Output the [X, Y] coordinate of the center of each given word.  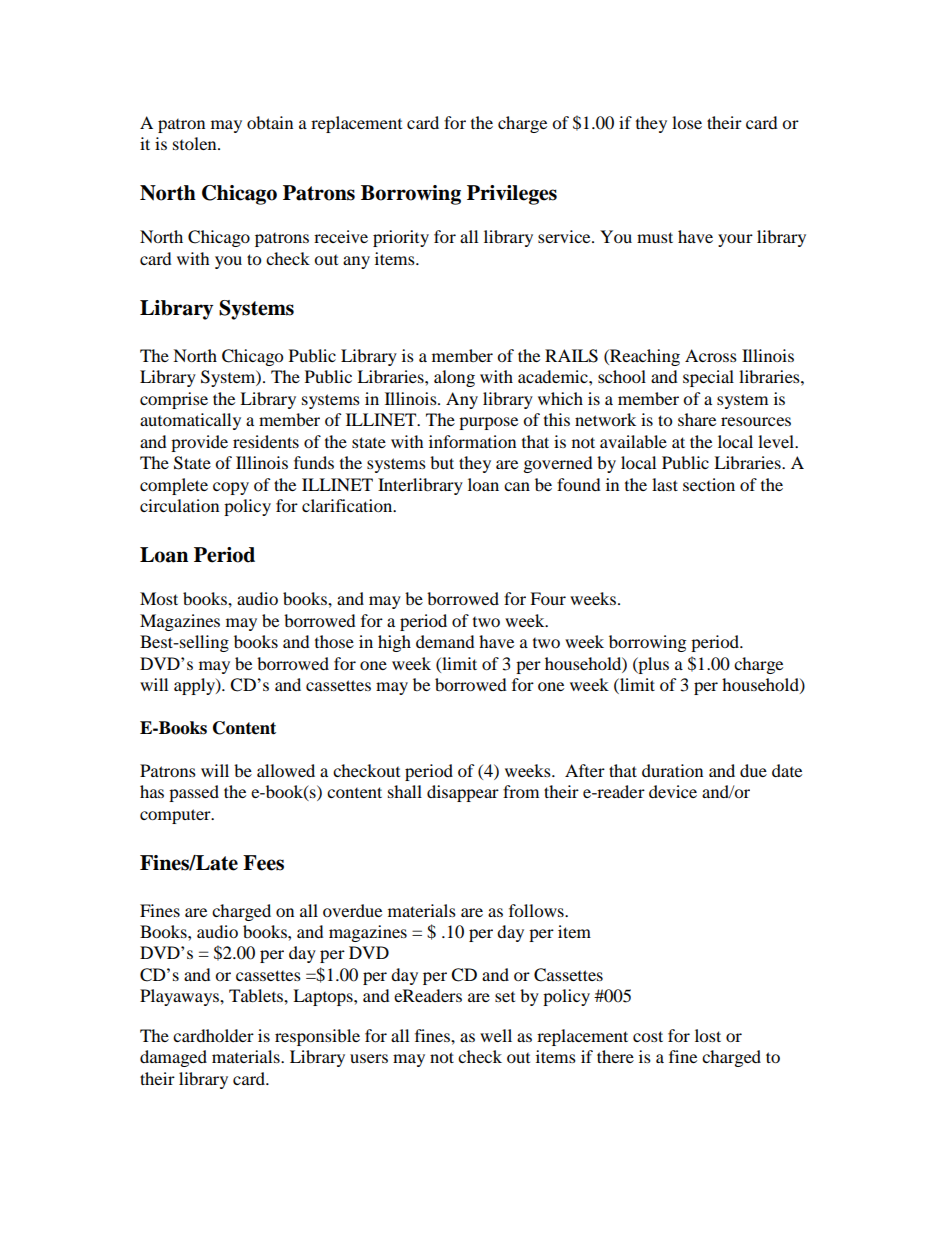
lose [687, 122]
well [496, 1035]
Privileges [512, 195]
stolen [196, 143]
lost [708, 1035]
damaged [173, 1058]
